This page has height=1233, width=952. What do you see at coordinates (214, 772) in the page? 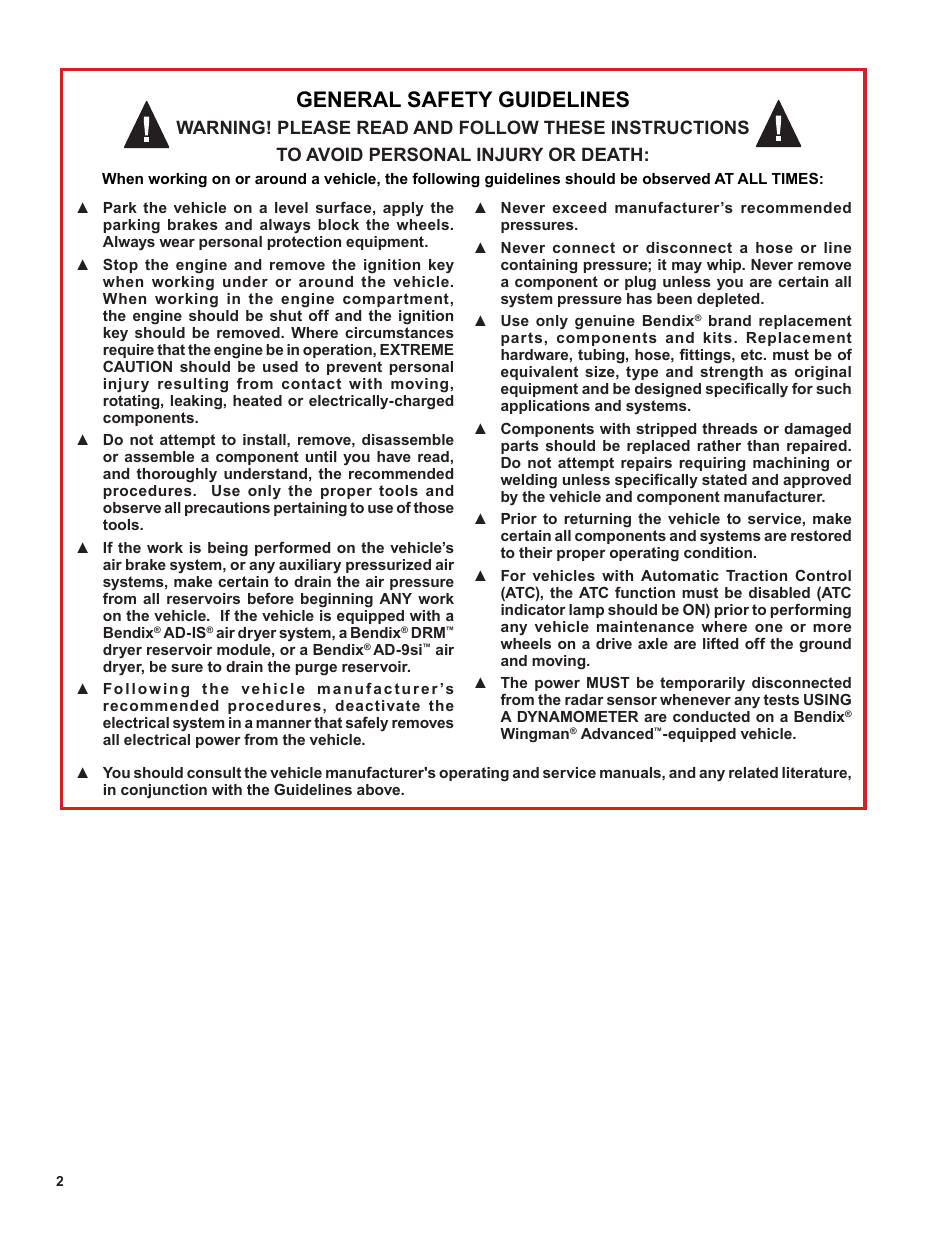
I see `consult` at bounding box center [214, 772].
